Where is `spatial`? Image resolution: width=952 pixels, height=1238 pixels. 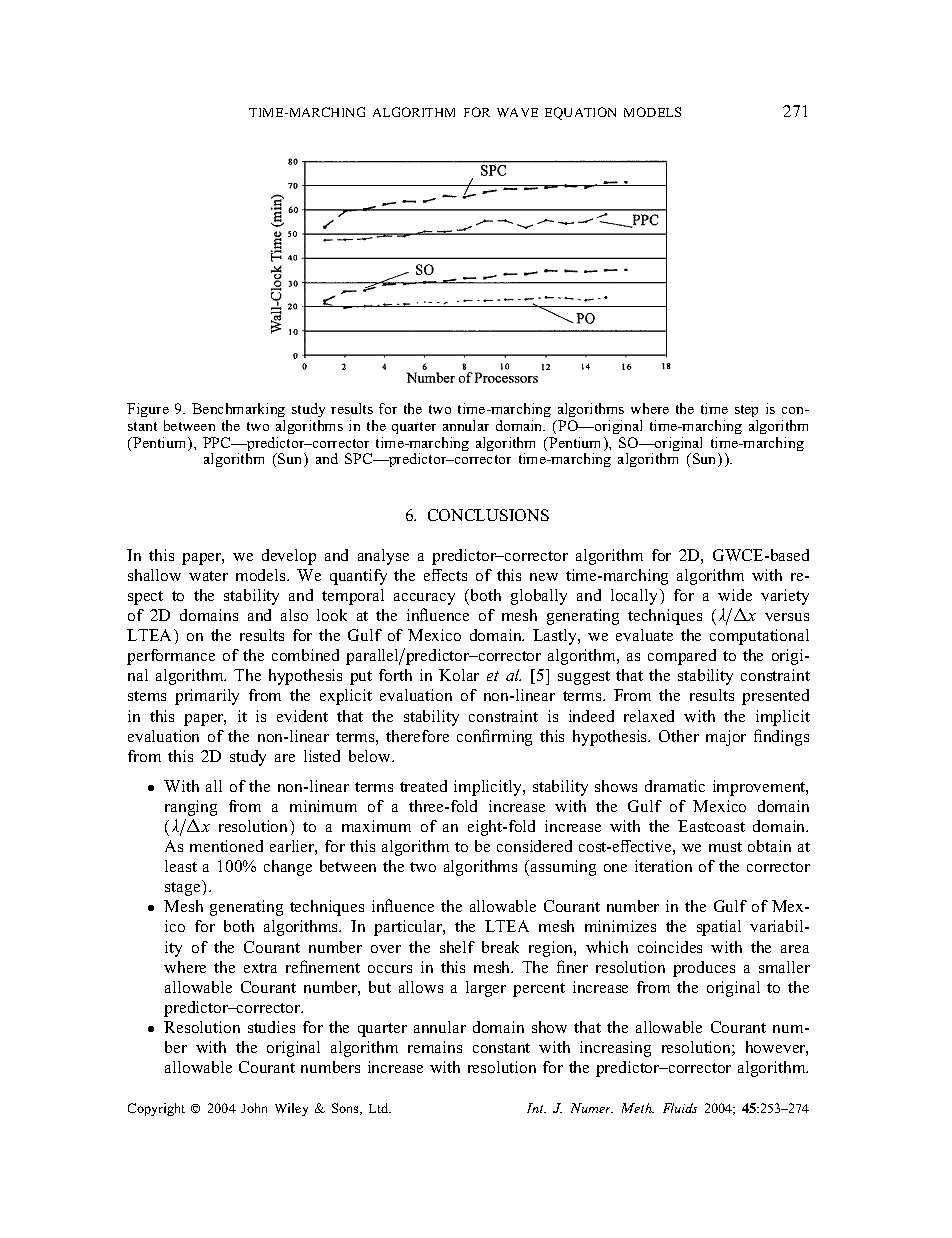 spatial is located at coordinates (719, 928).
